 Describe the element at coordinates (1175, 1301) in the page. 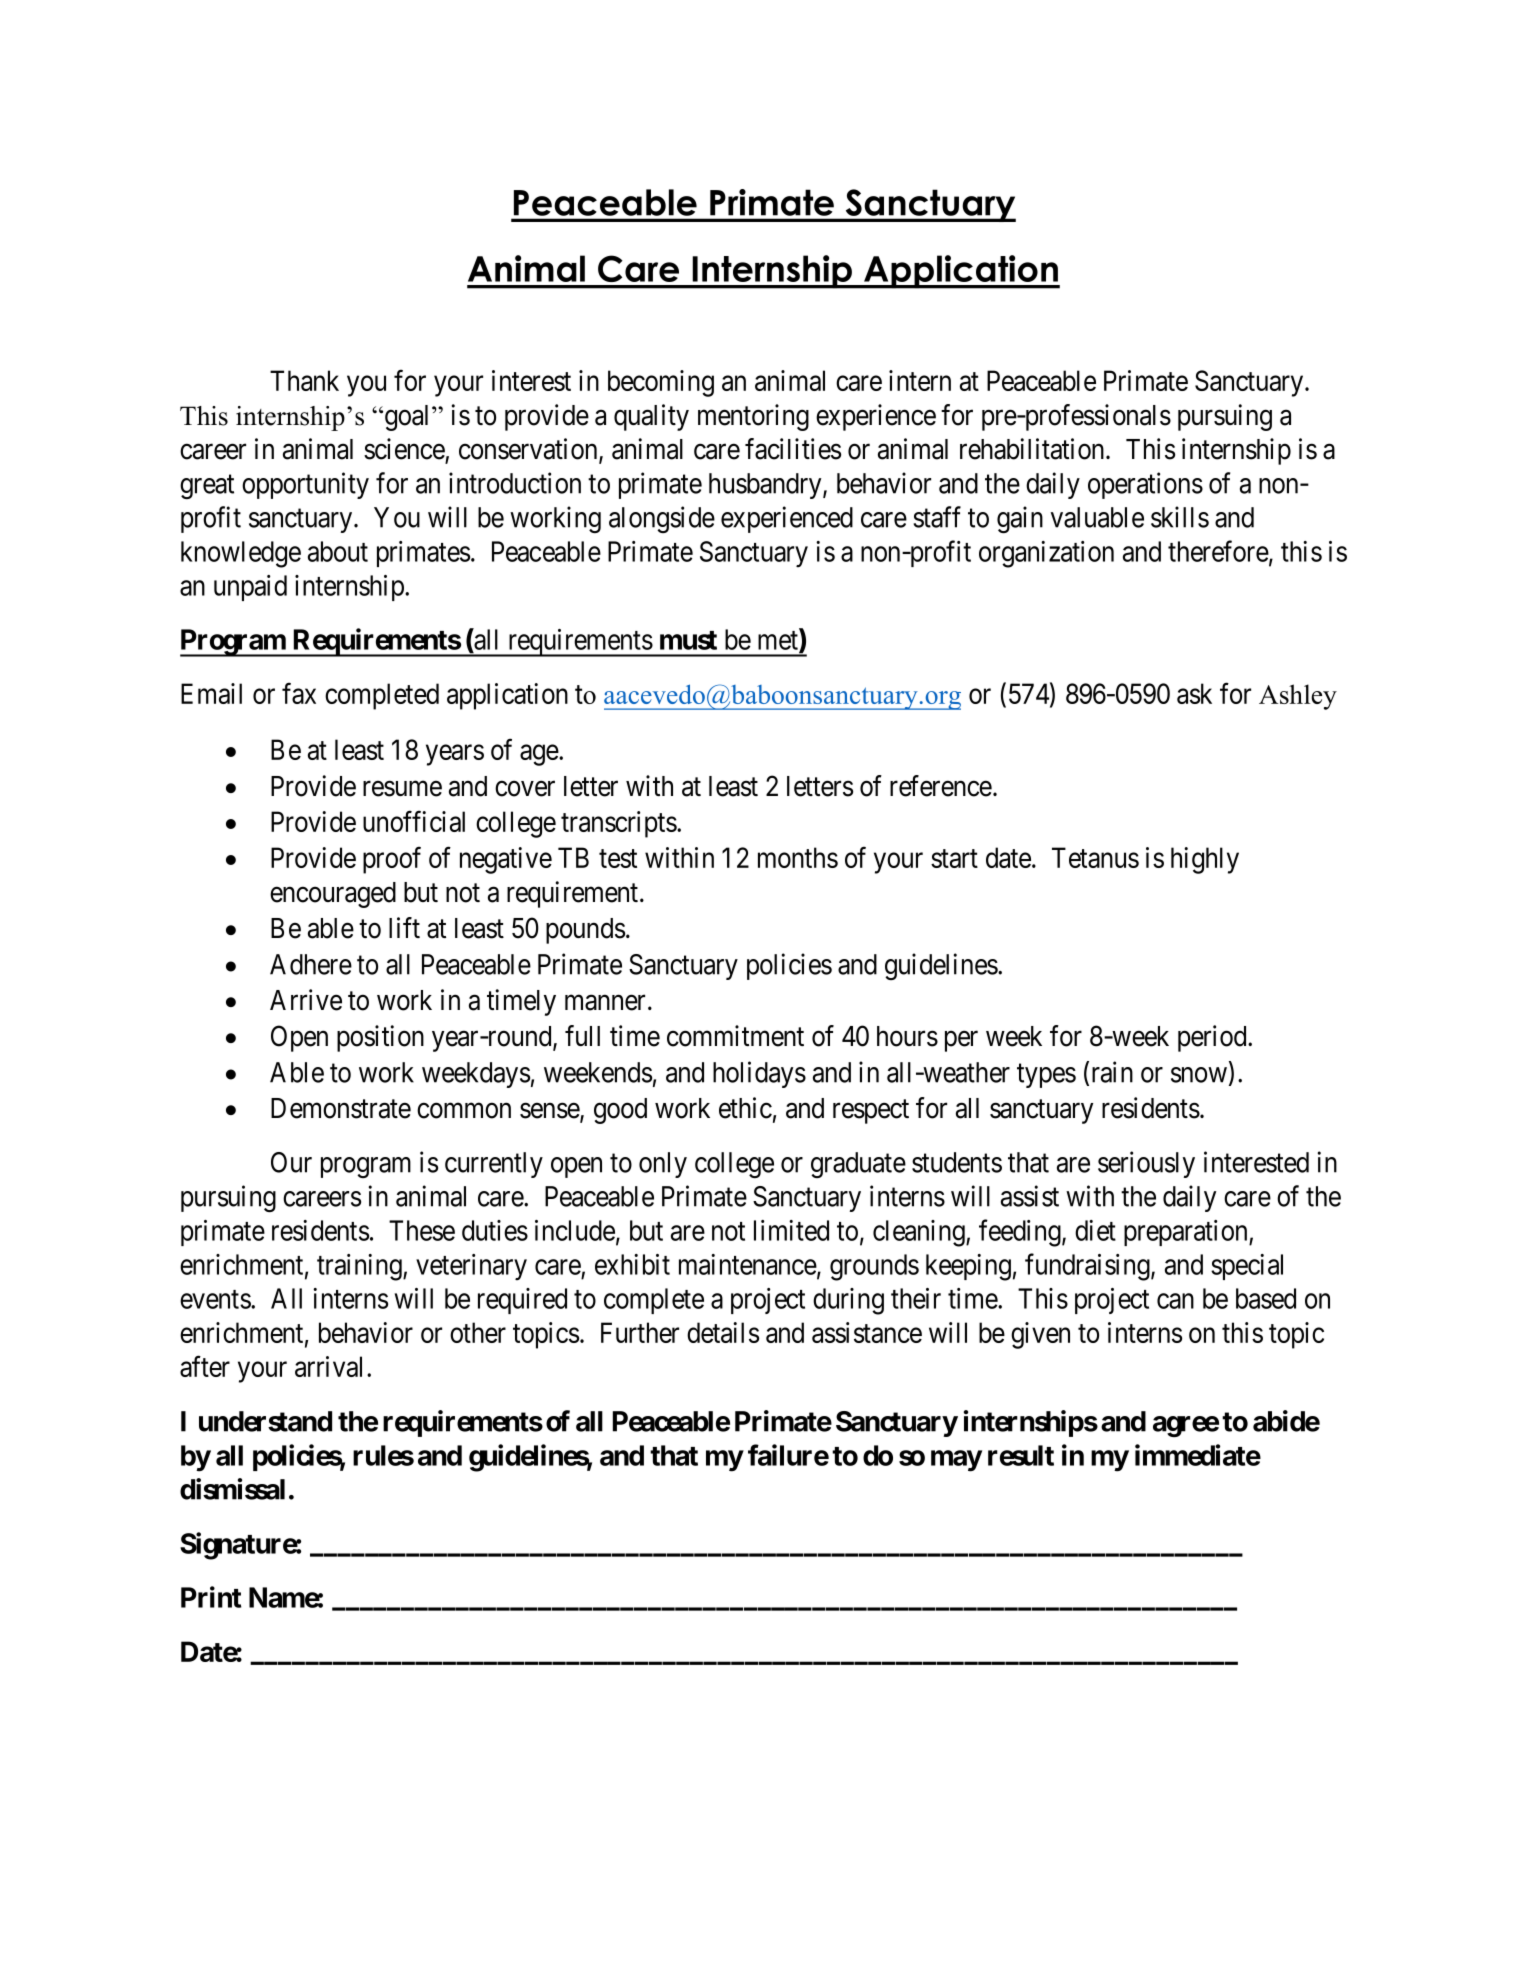

I see `can` at that location.
